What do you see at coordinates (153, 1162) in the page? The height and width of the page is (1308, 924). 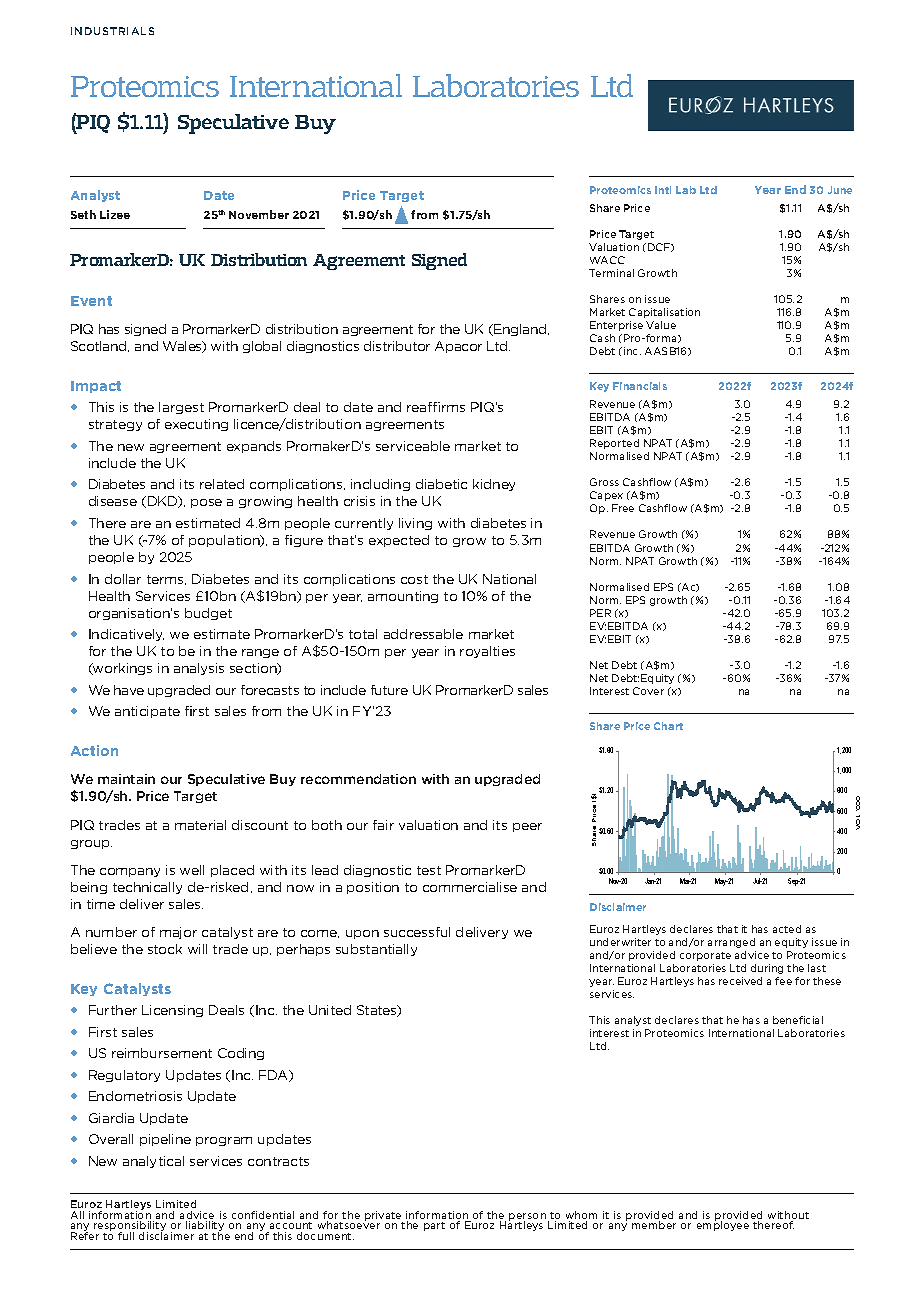 I see `analytical` at bounding box center [153, 1162].
